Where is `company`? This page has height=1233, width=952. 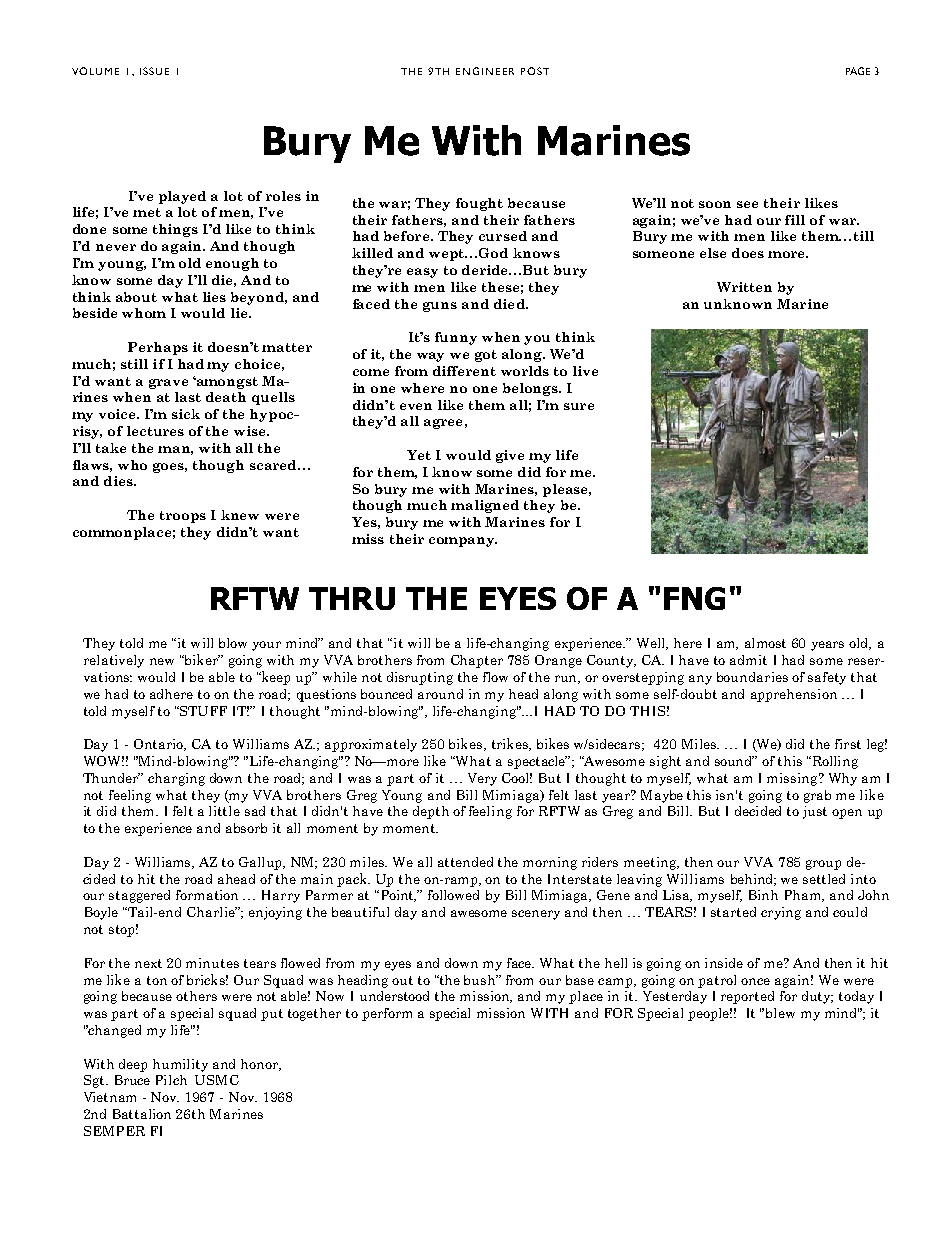 company is located at coordinates (463, 542).
